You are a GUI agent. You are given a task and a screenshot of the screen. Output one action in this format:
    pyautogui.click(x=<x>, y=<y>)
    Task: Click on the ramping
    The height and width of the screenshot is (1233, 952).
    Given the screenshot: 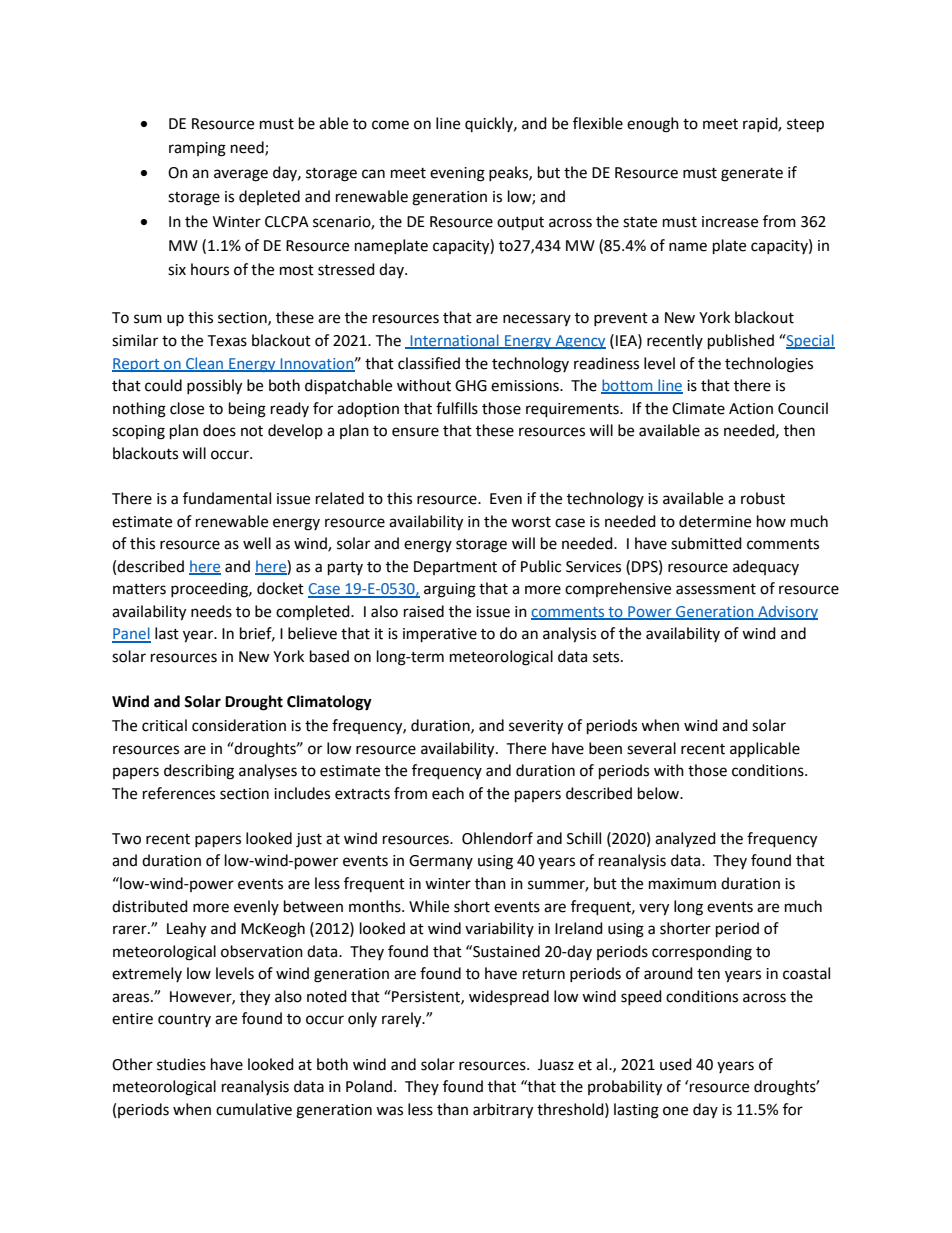 What is the action you would take?
    pyautogui.click(x=197, y=149)
